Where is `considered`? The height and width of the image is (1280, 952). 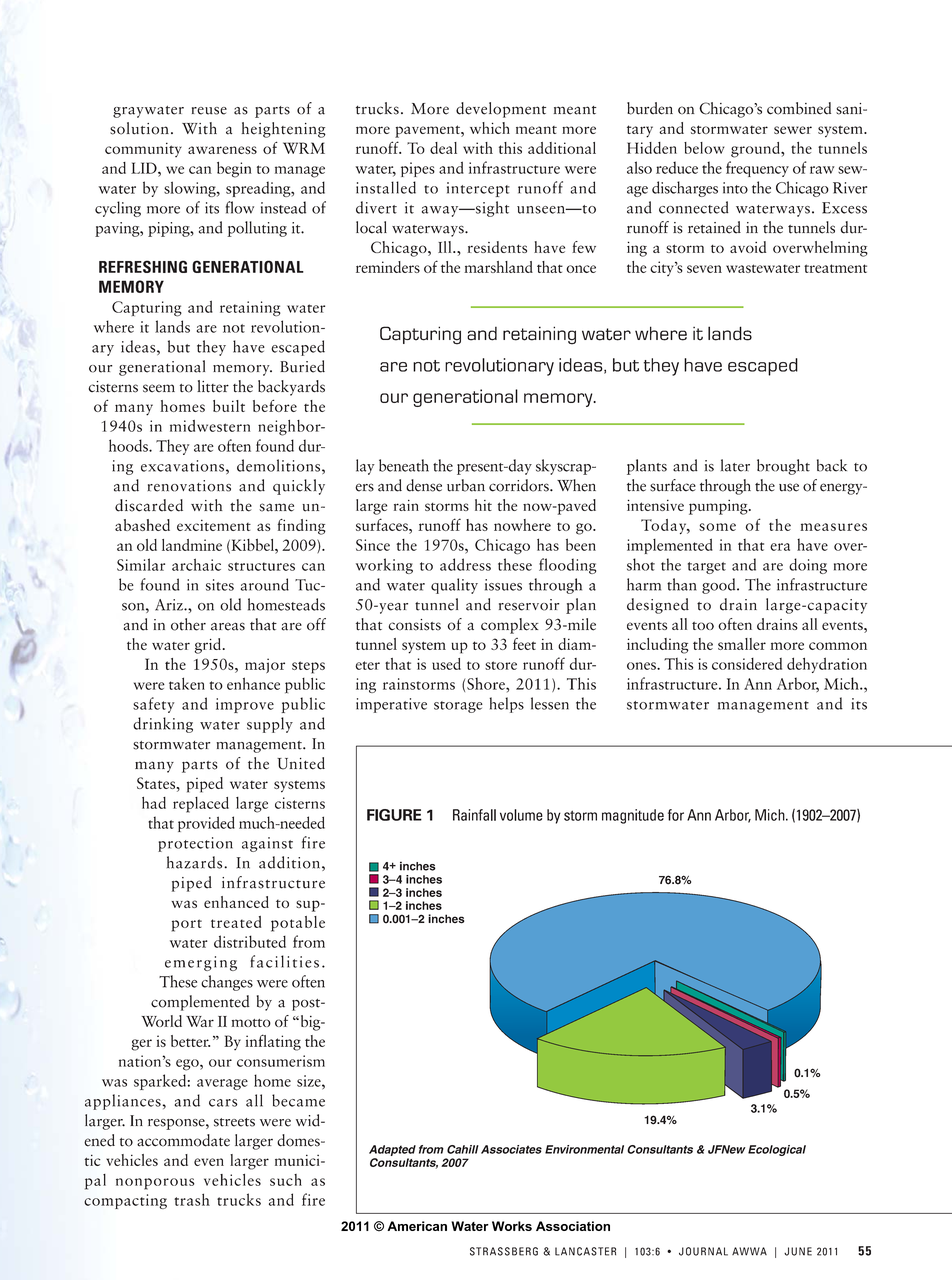
considered is located at coordinates (747, 664).
